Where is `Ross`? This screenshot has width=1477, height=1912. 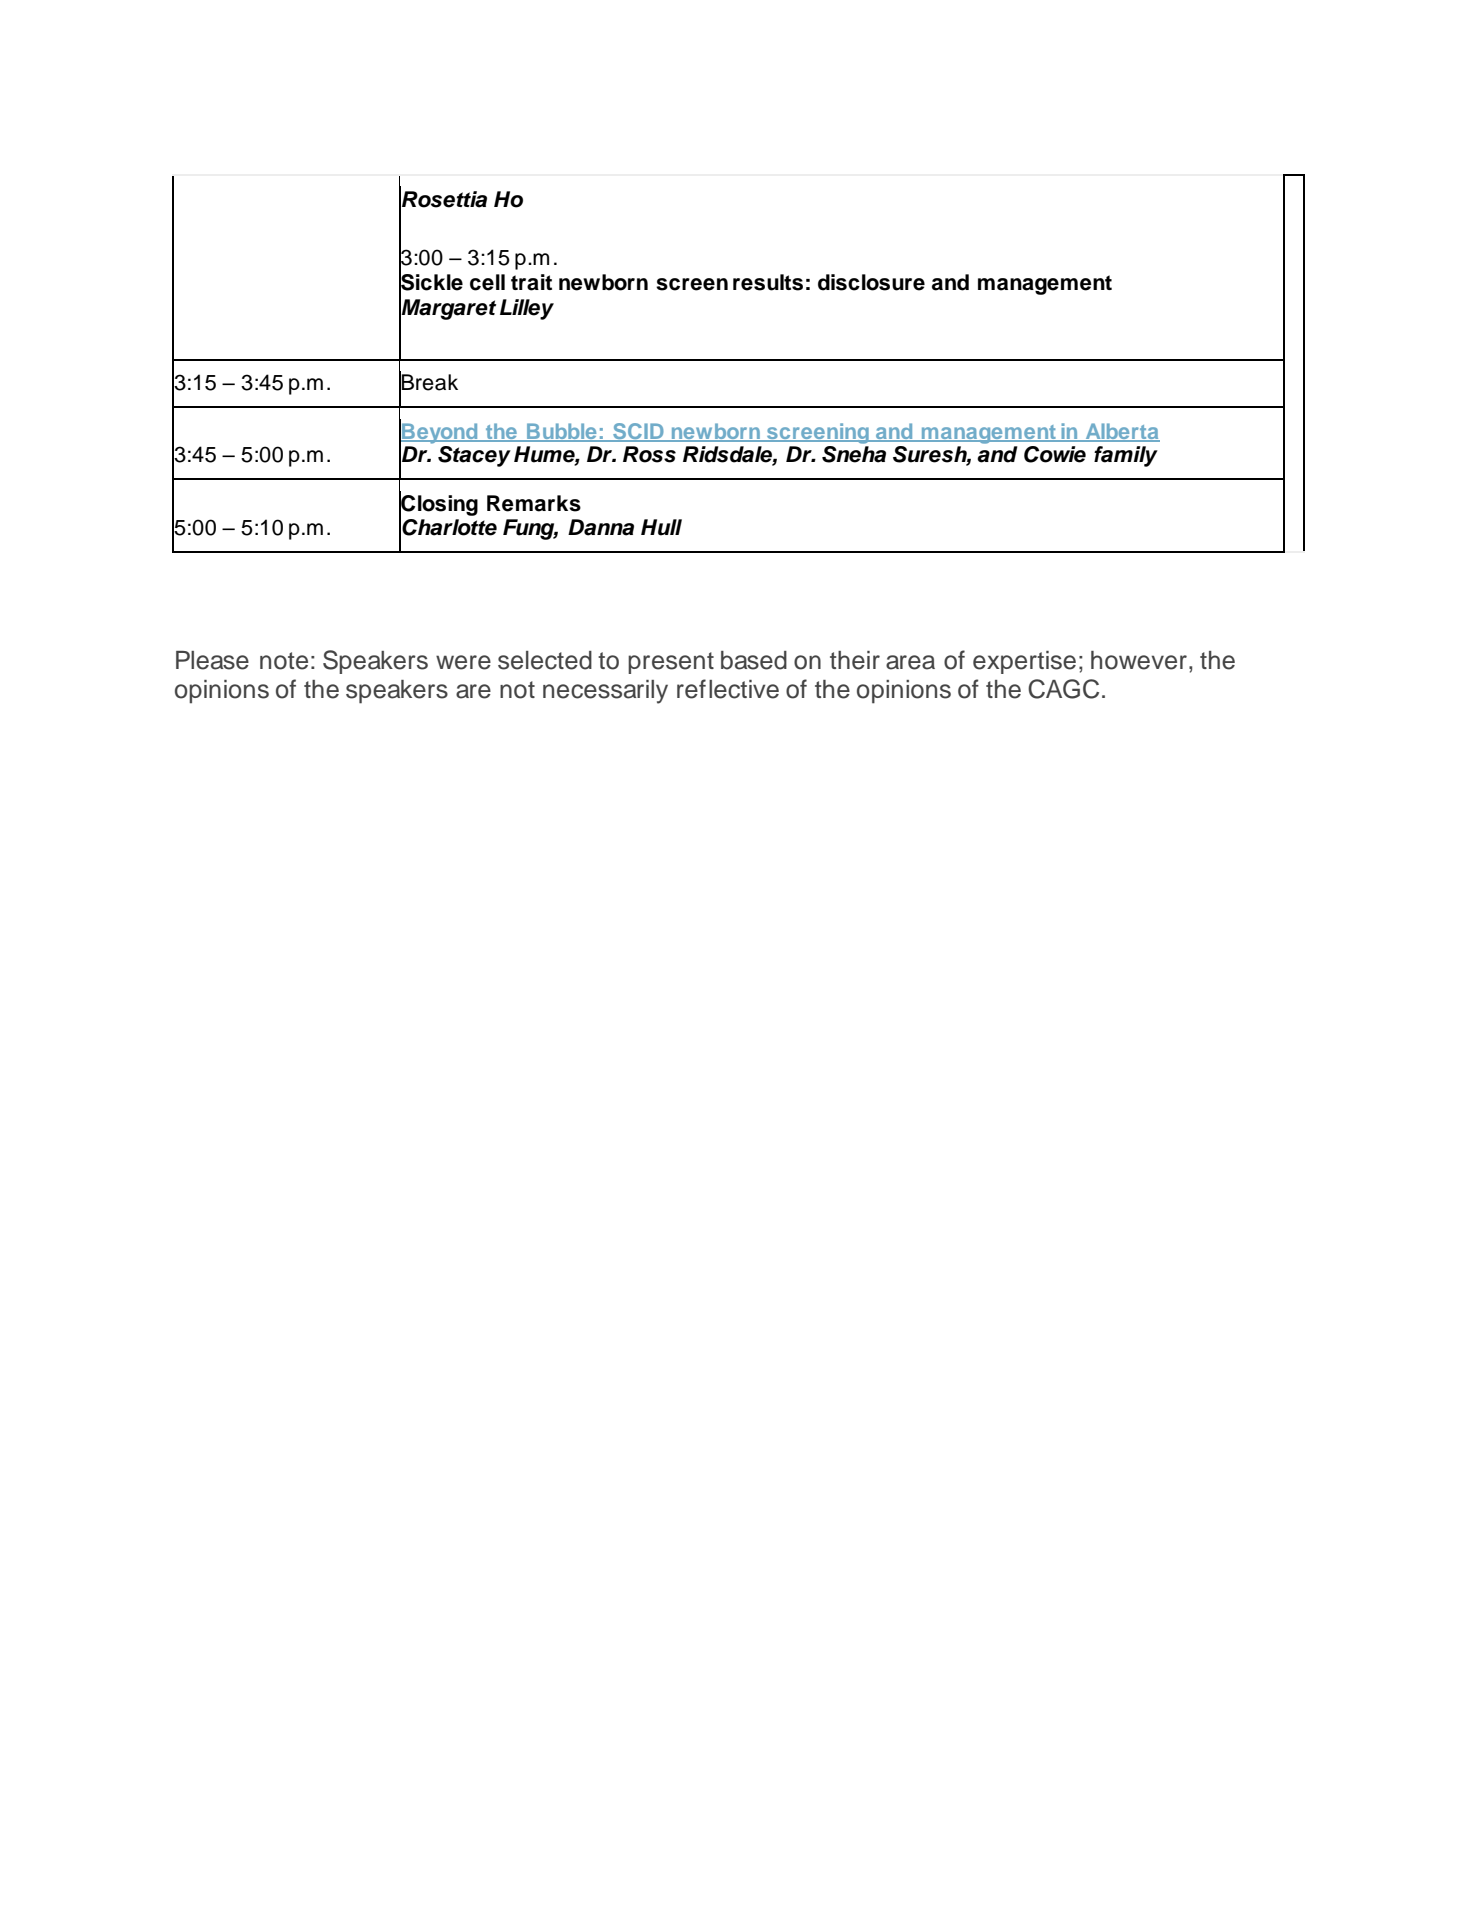 Ross is located at coordinates (649, 454).
